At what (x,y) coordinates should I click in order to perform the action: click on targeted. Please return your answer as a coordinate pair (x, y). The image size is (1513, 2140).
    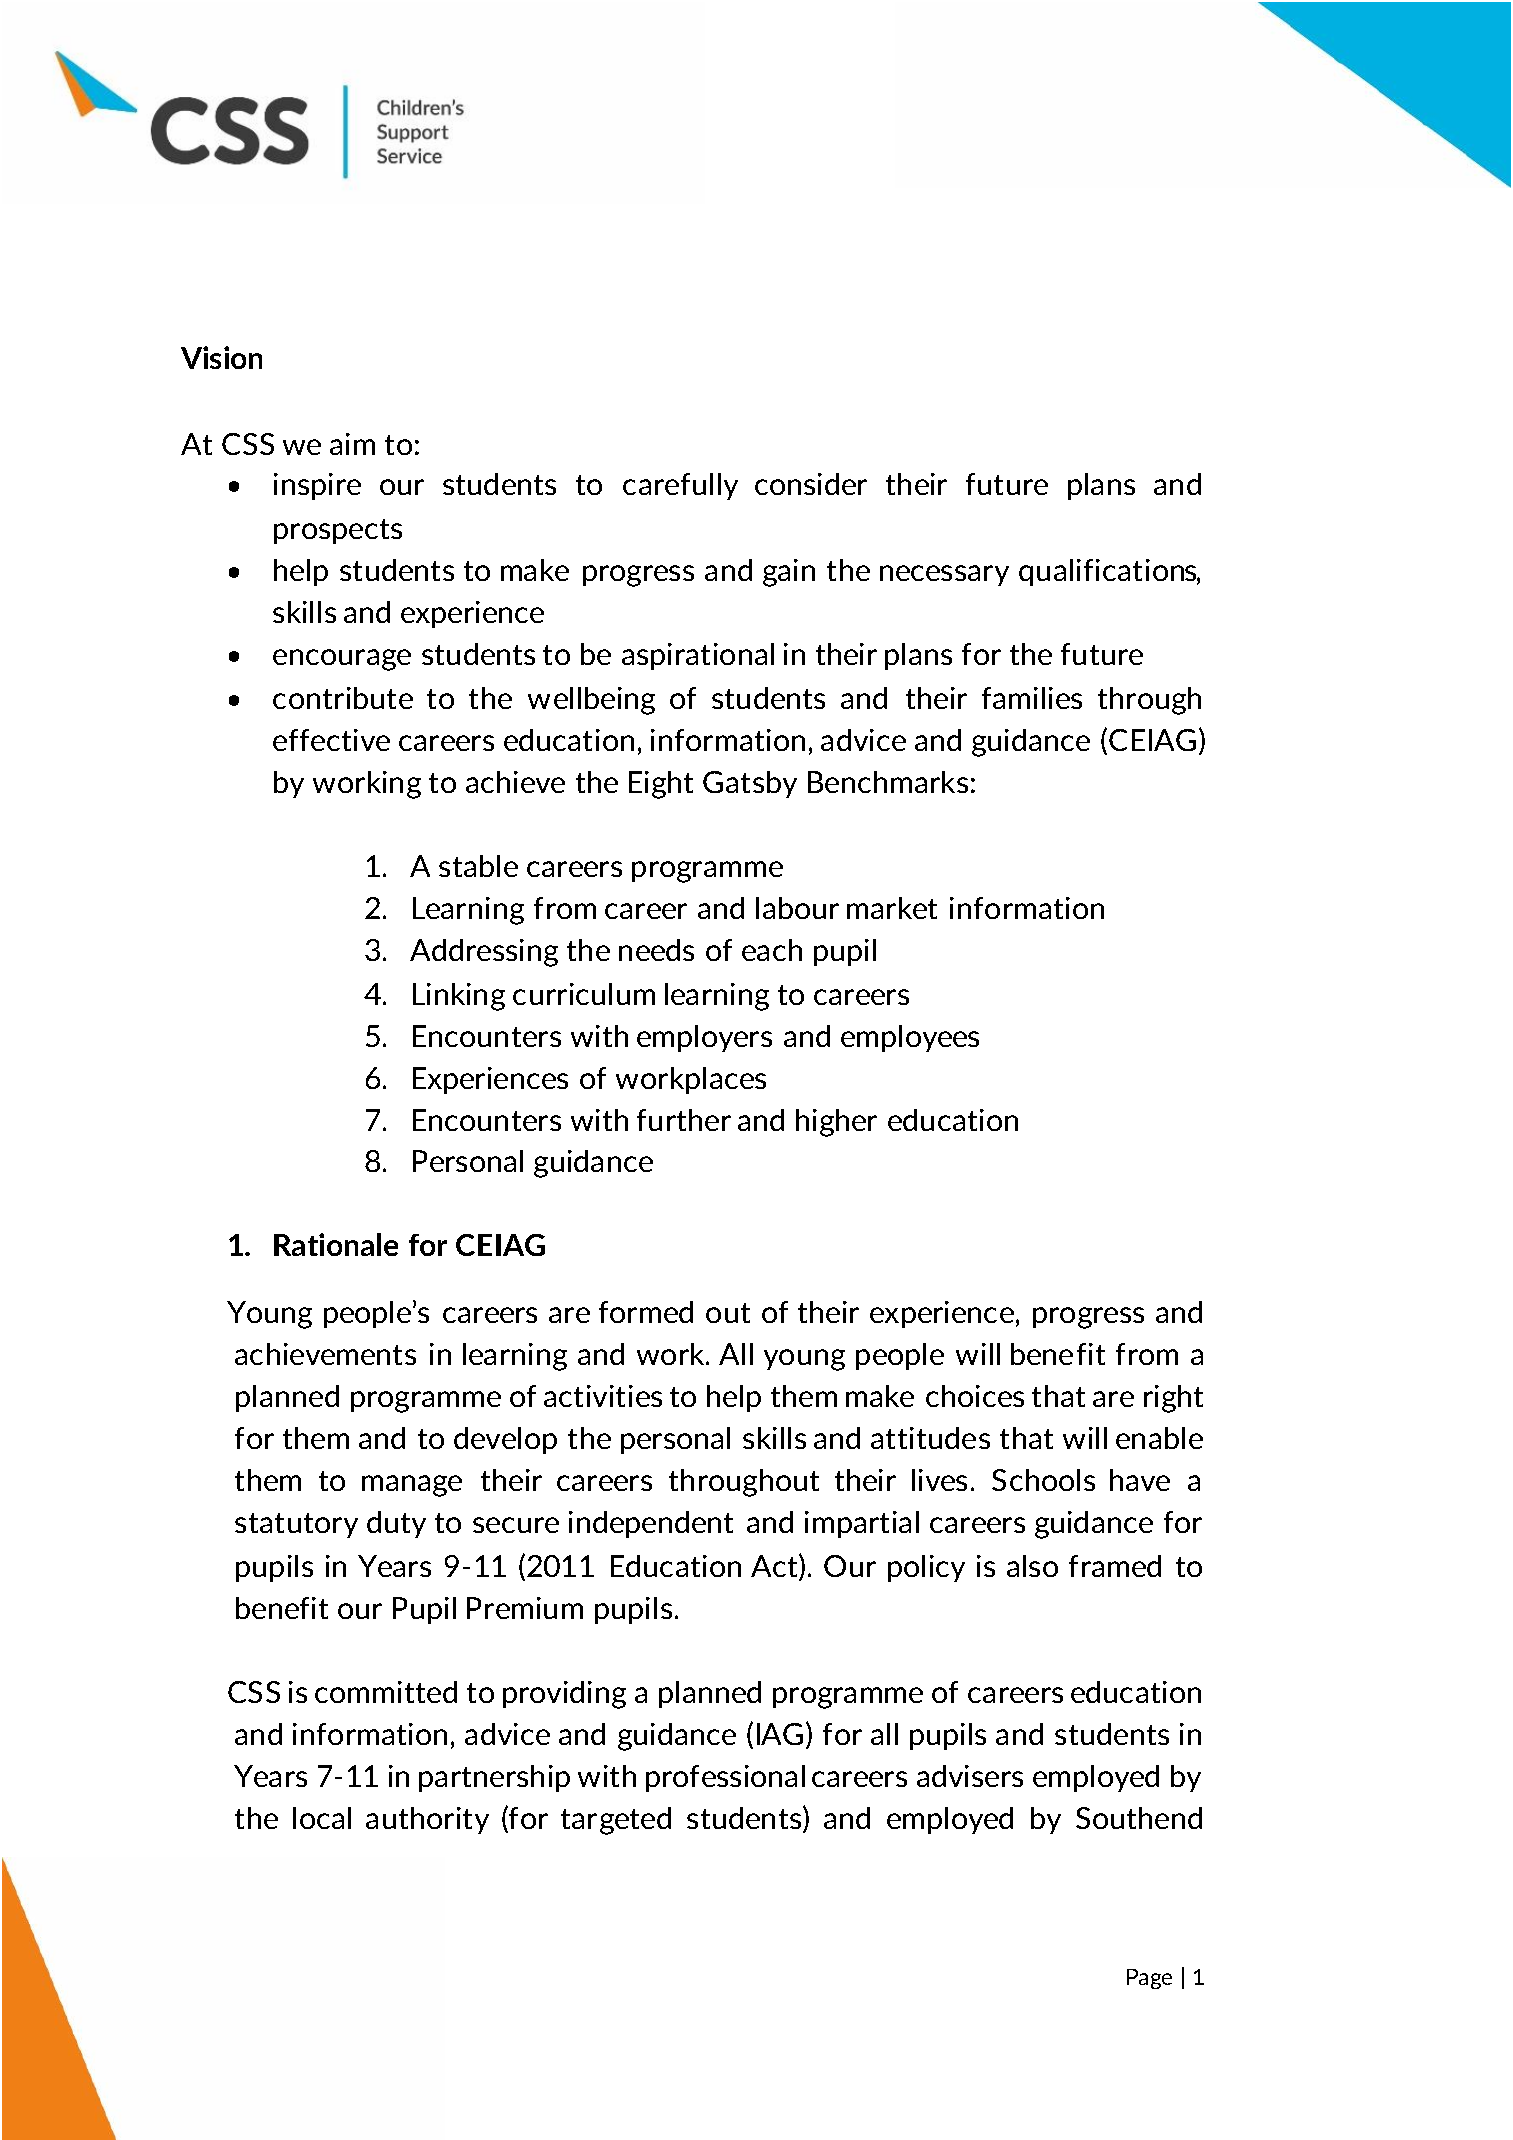
    Looking at the image, I should click on (616, 1821).
